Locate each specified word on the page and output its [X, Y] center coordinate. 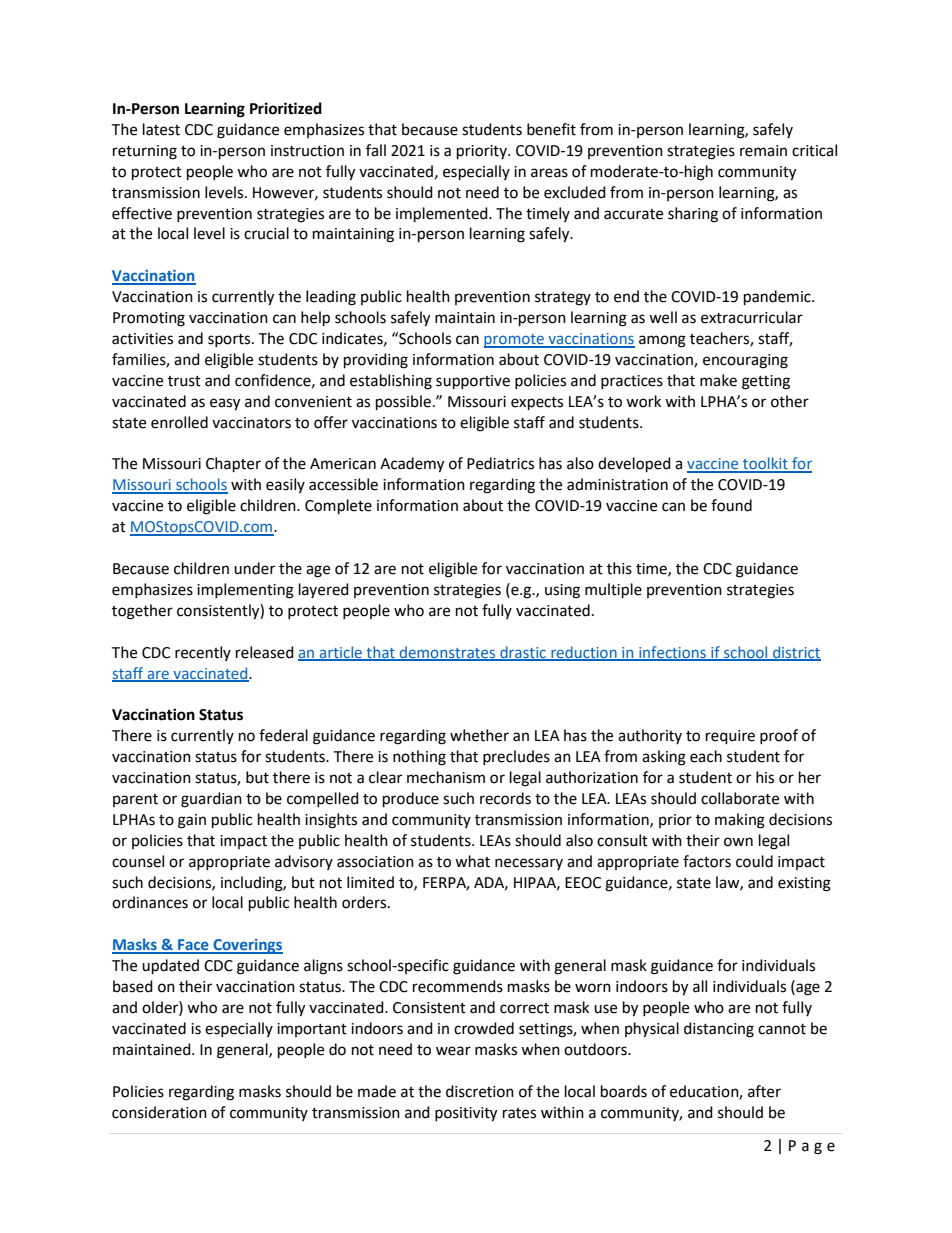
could [754, 861]
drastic [523, 653]
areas [549, 173]
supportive [473, 382]
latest [161, 129]
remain [763, 151]
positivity [466, 1114]
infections [672, 653]
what [472, 861]
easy [225, 404]
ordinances [150, 902]
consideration [159, 1112]
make [718, 380]
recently [203, 653]
